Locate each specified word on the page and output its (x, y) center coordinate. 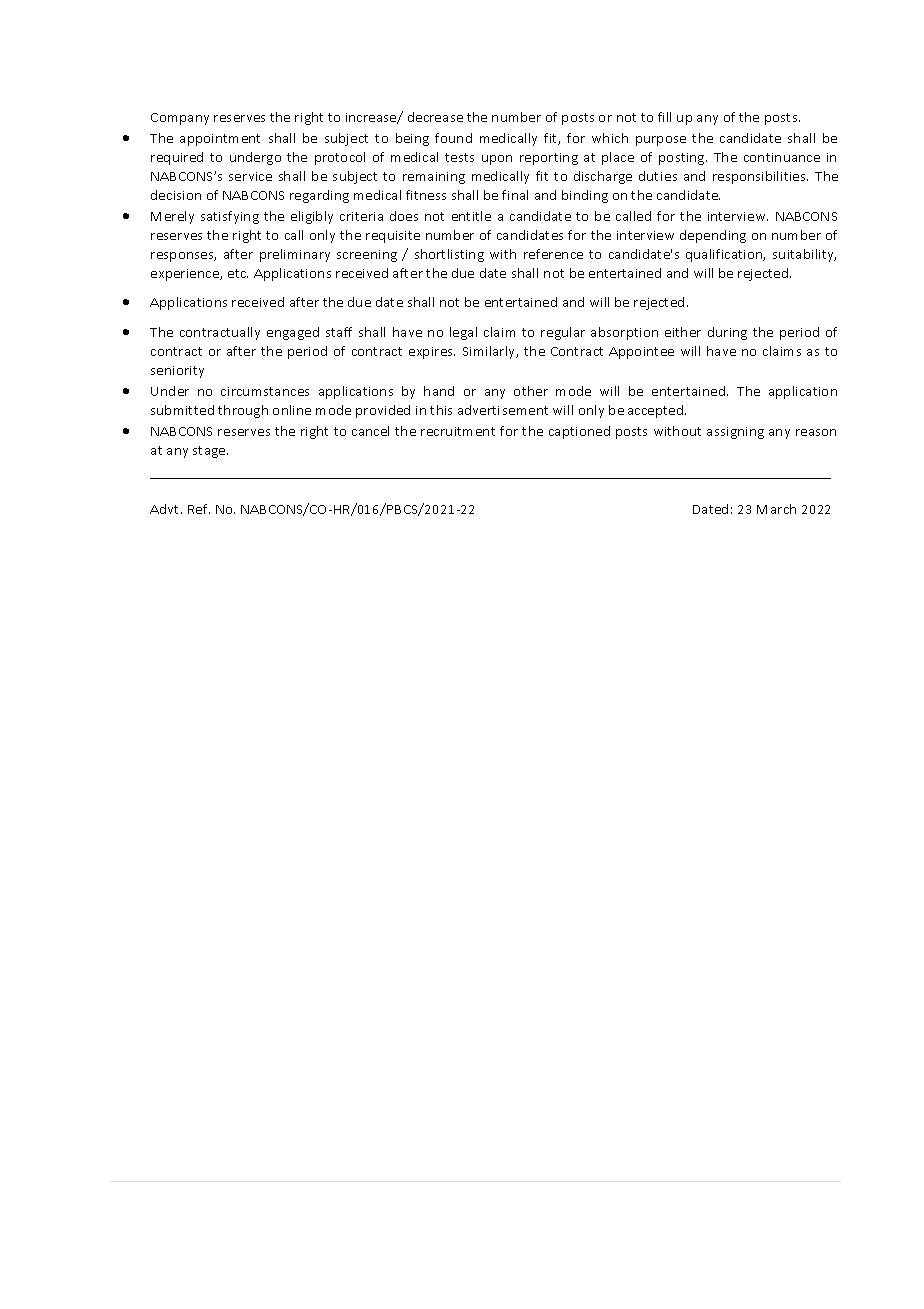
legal (463, 333)
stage (210, 452)
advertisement (503, 410)
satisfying (230, 217)
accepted (657, 411)
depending (713, 236)
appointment (220, 140)
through (243, 411)
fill (664, 117)
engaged (293, 333)
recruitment (458, 431)
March (776, 509)
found (453, 138)
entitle (471, 216)
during (727, 333)
